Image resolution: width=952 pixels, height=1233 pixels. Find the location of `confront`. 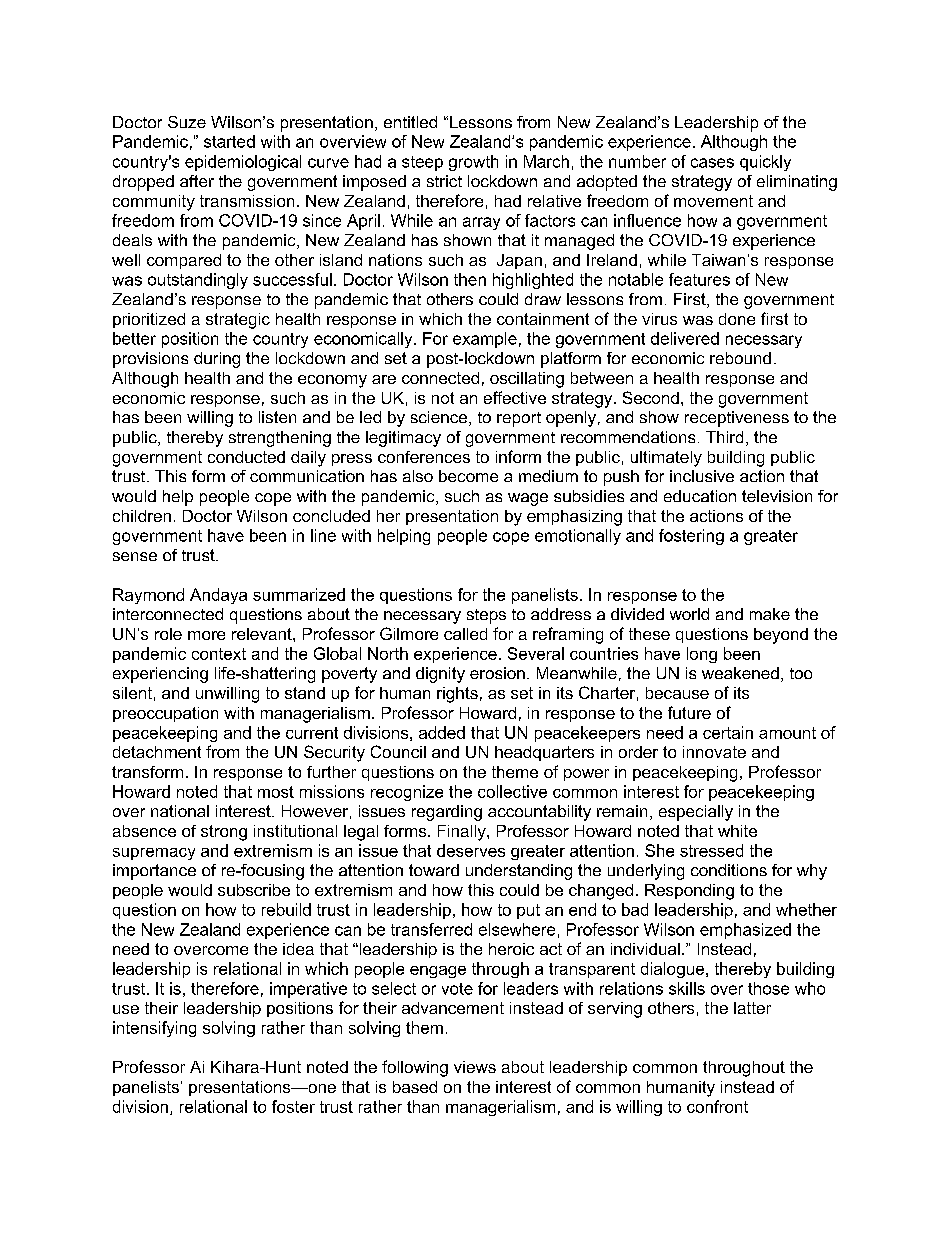

confront is located at coordinates (717, 1106).
